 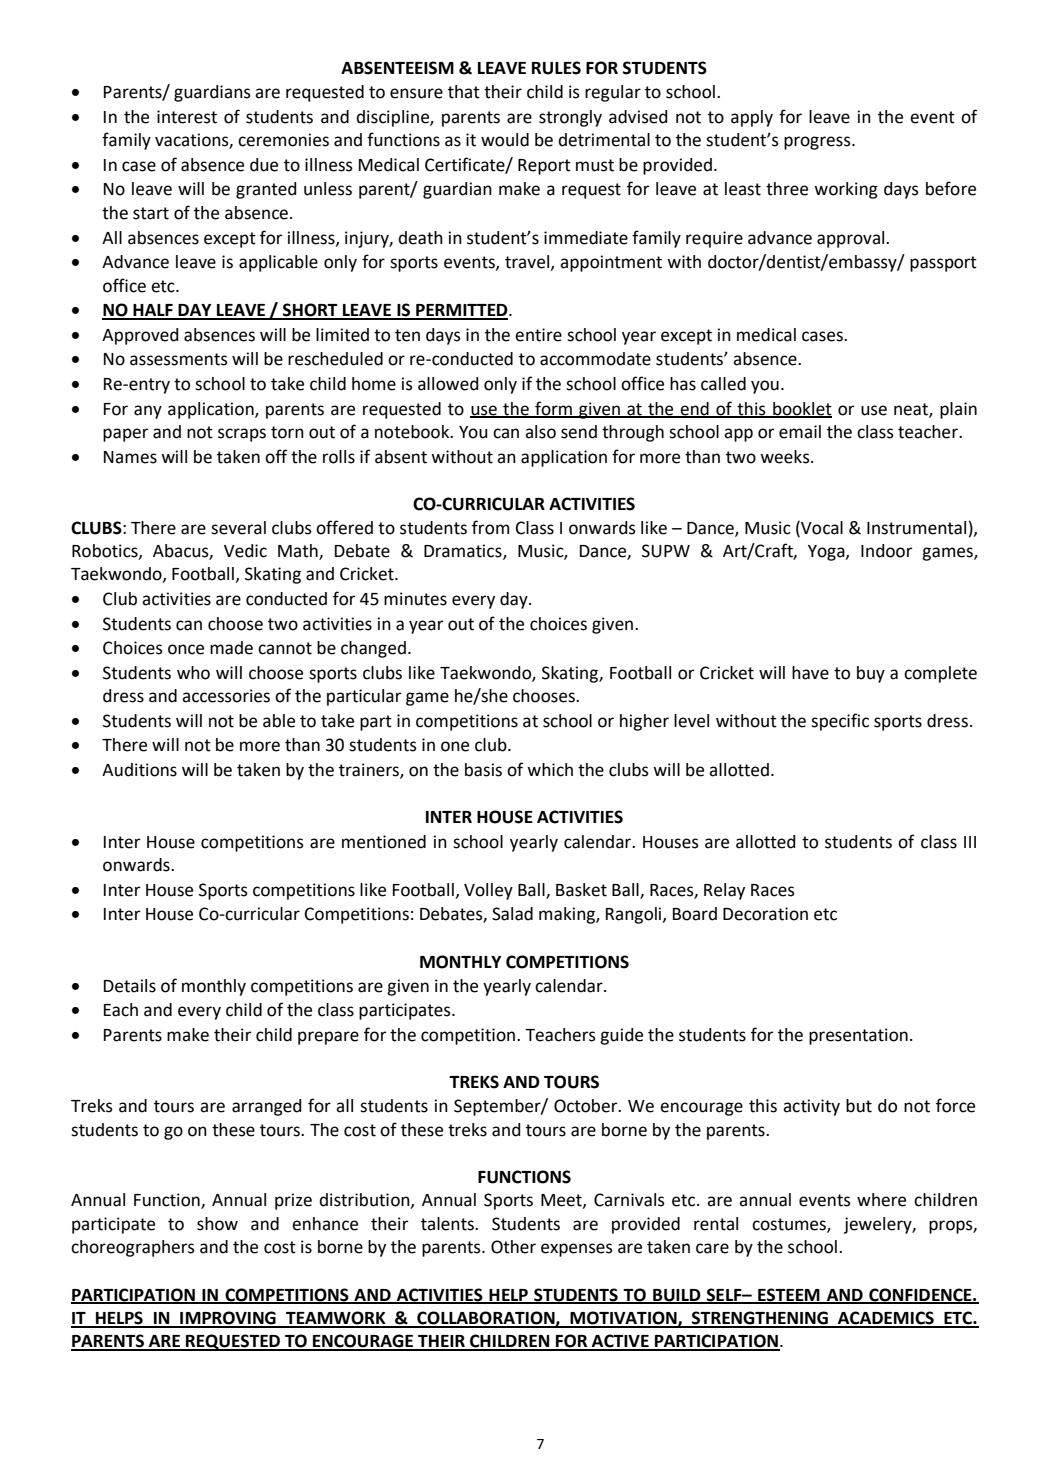 What do you see at coordinates (228, 1319) in the document?
I see `IMPROVING` at bounding box center [228, 1319].
